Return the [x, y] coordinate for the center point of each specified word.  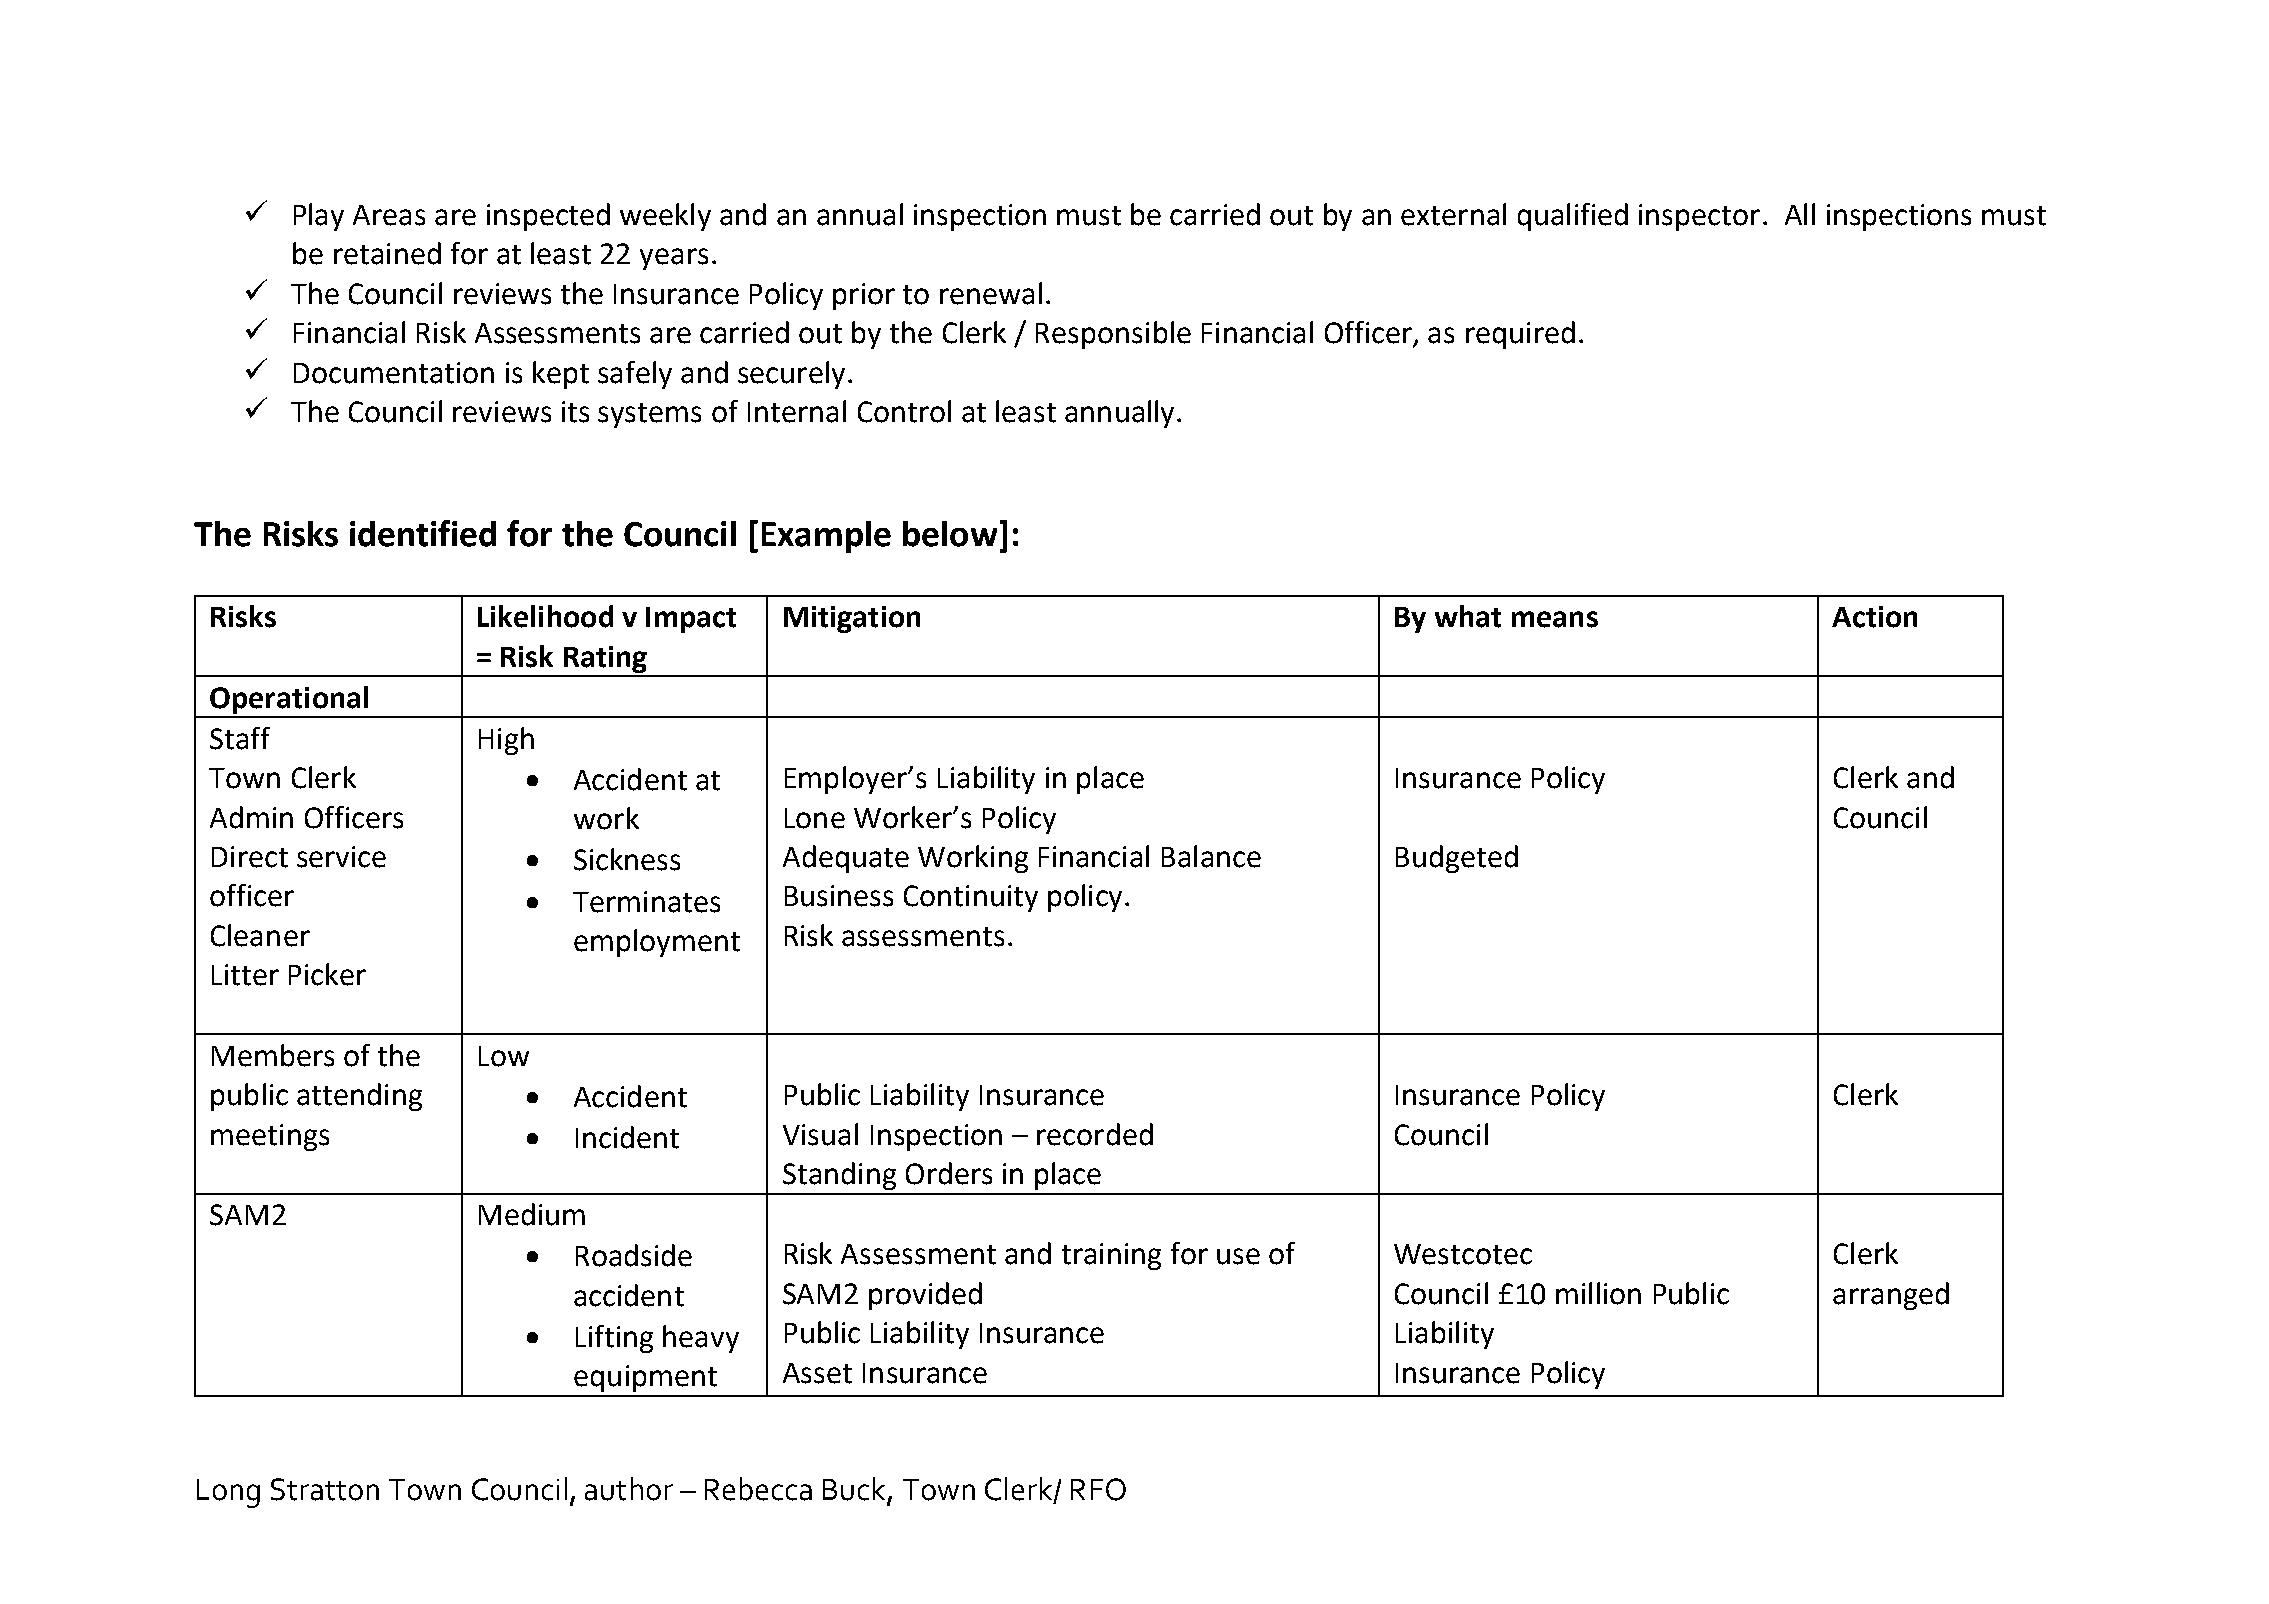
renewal [991, 293]
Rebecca [758, 1489]
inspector [1699, 217]
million [1598, 1293]
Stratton [325, 1489]
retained [387, 253]
